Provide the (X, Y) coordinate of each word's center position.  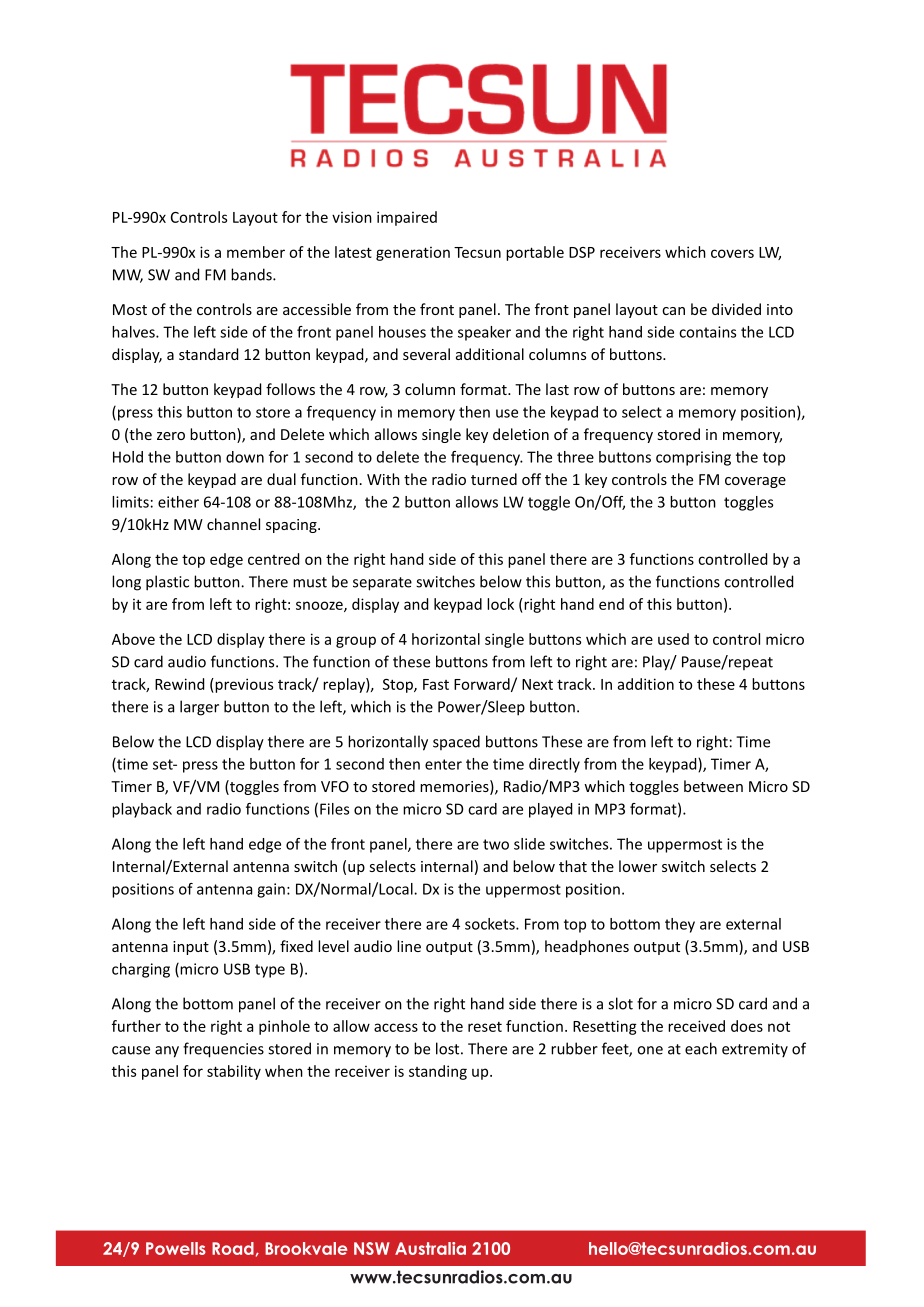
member (256, 252)
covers (732, 253)
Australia (430, 1248)
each (701, 1048)
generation (413, 253)
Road (233, 1248)
